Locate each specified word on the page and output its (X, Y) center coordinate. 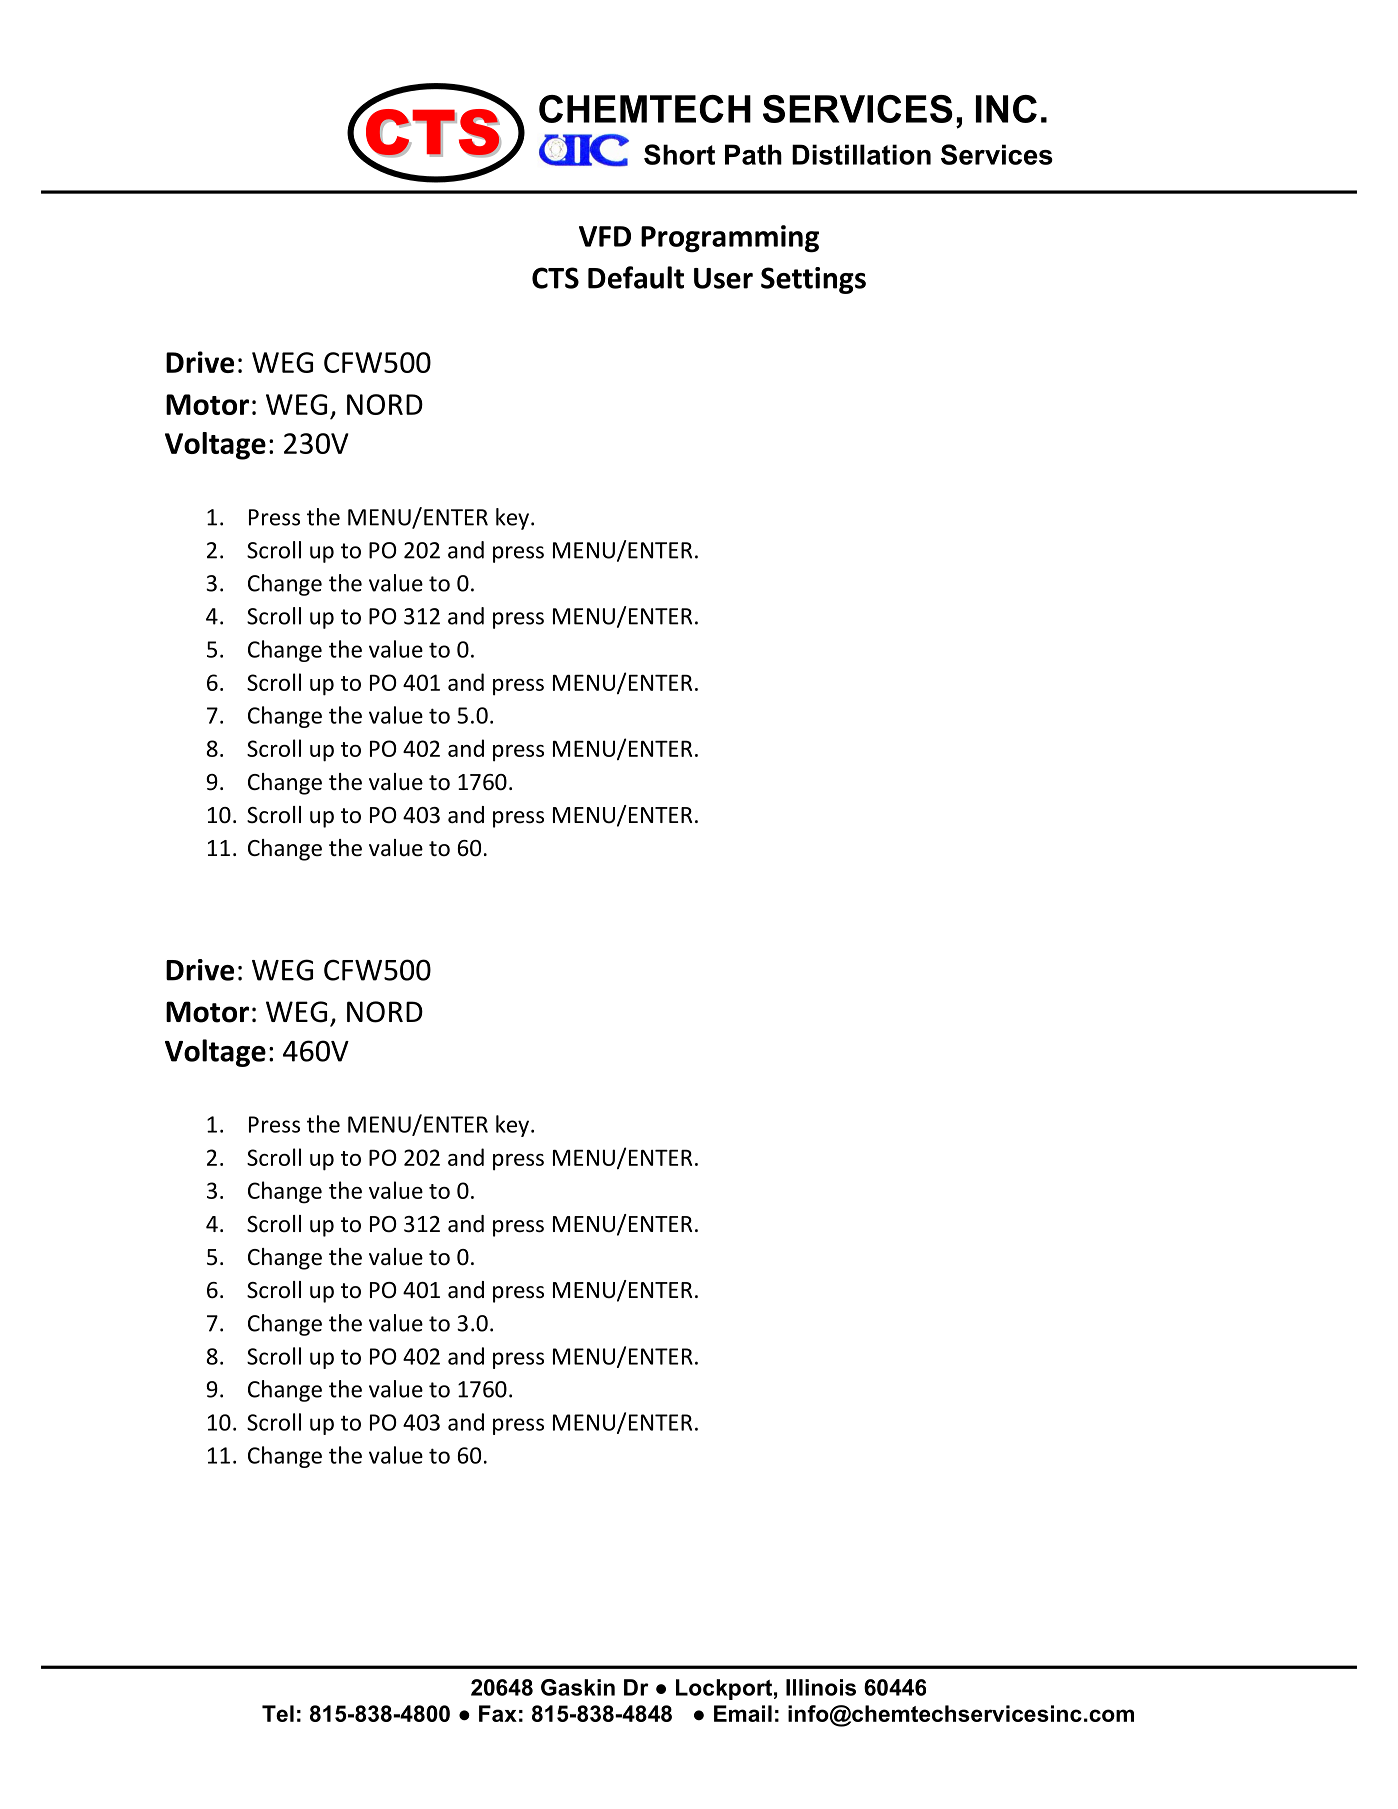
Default (636, 277)
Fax (498, 1713)
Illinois (821, 1687)
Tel (278, 1713)
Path (753, 154)
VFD (605, 236)
